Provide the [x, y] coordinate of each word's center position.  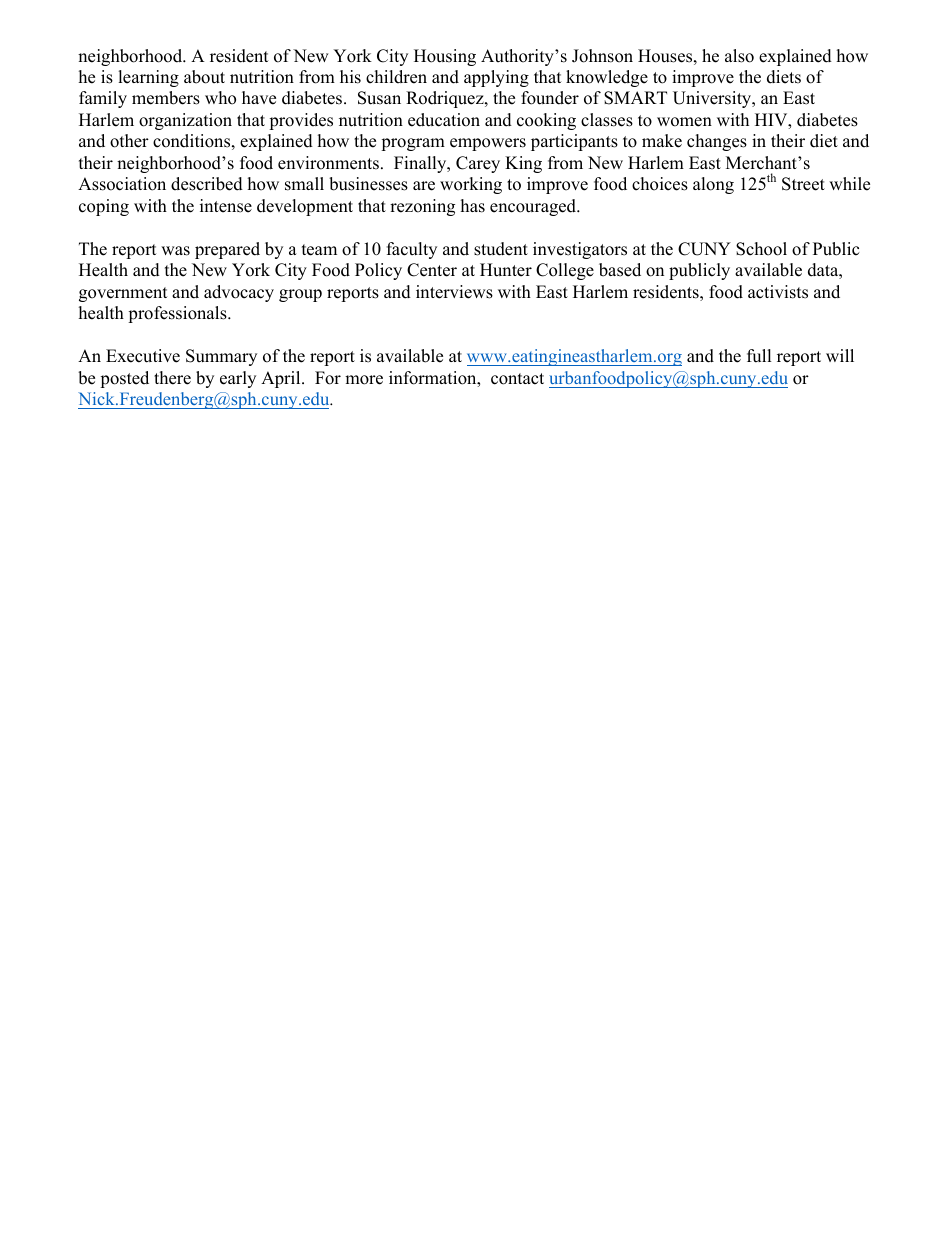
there [172, 378]
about [204, 77]
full [759, 356]
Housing [445, 57]
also [739, 56]
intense [226, 206]
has [473, 206]
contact [517, 379]
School [761, 249]
